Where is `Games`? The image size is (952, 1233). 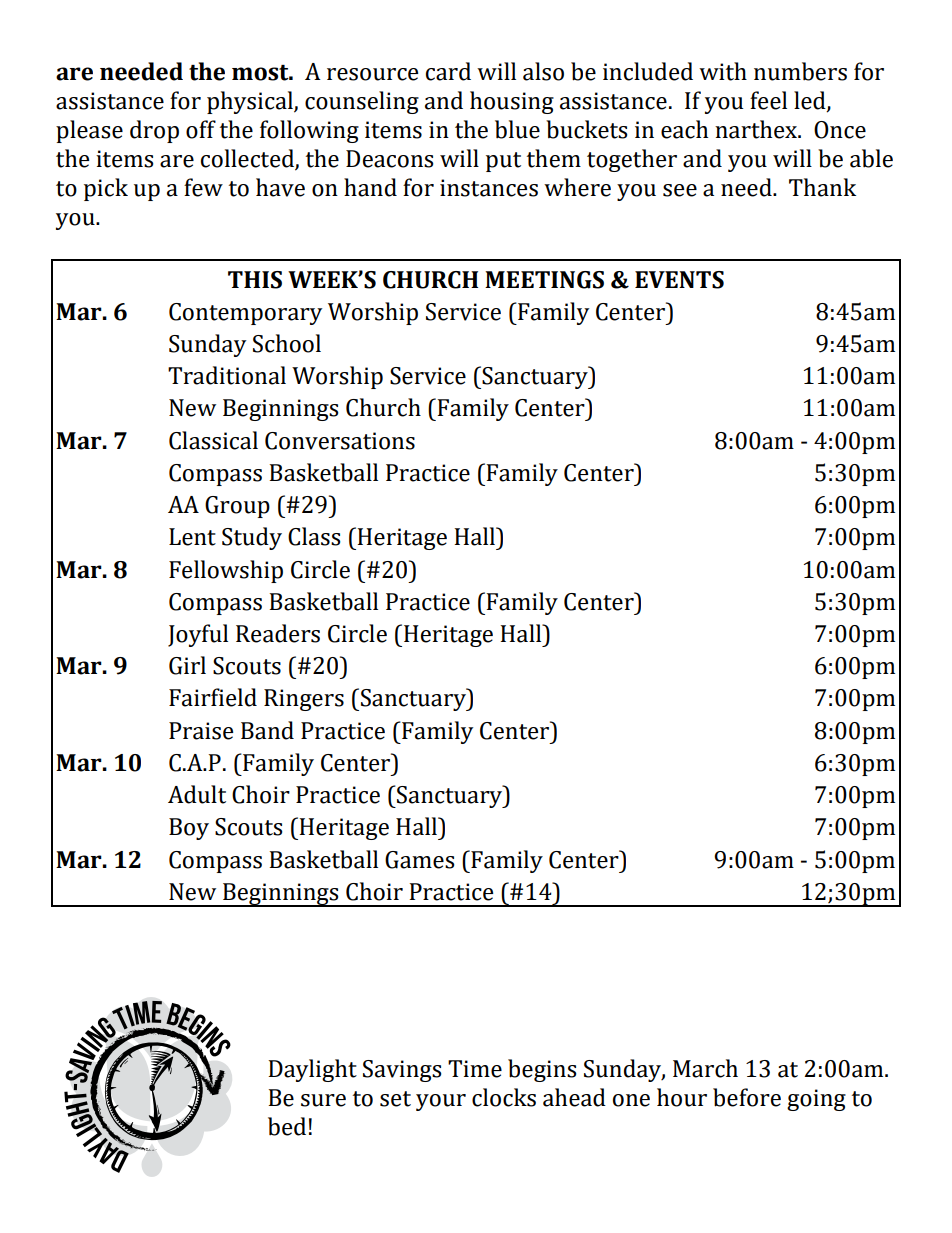 Games is located at coordinates (420, 860).
